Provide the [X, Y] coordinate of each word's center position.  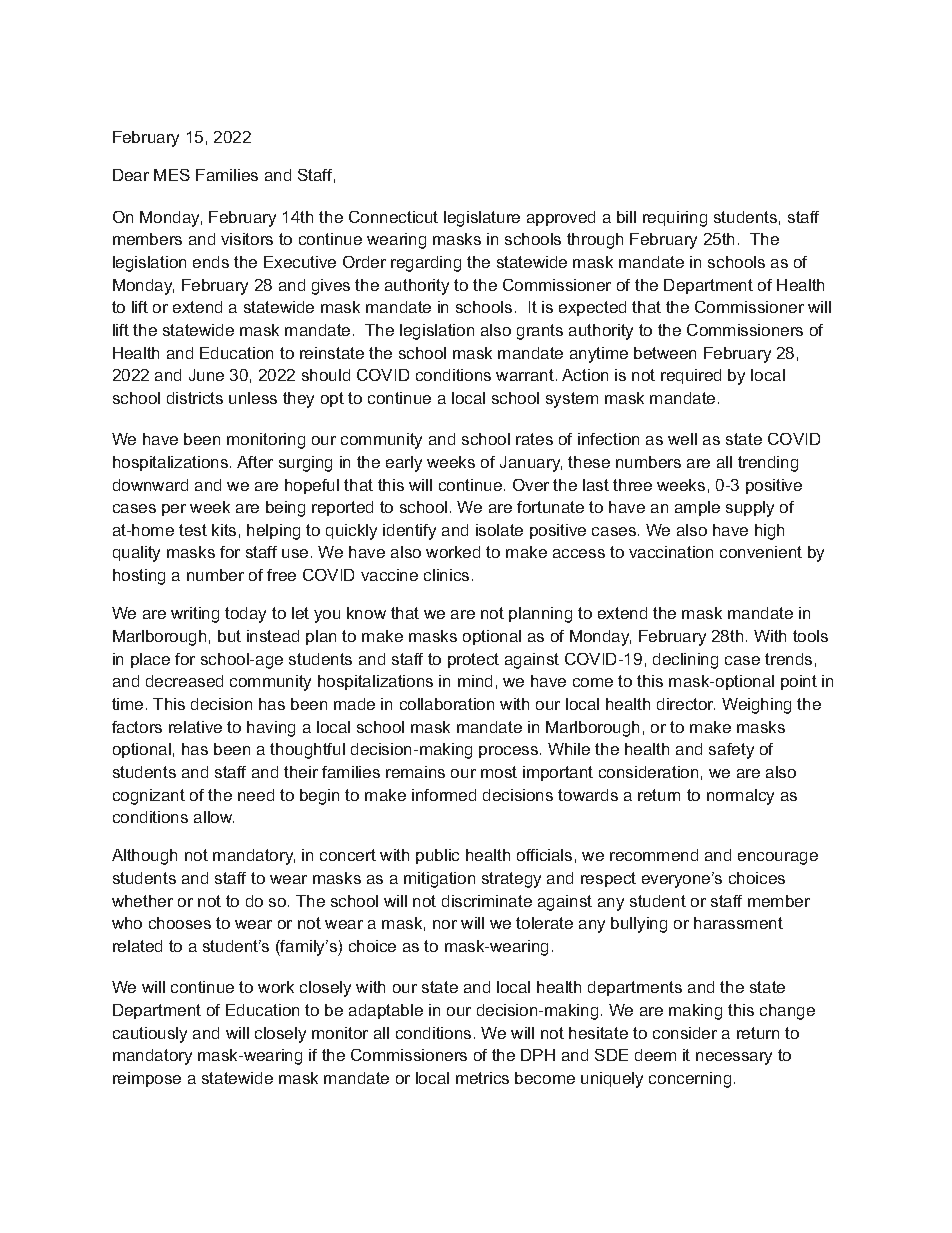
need [256, 795]
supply [750, 509]
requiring [675, 219]
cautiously [150, 1035]
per [174, 510]
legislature [482, 219]
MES [172, 175]
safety [731, 751]
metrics [482, 1078]
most [499, 772]
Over [531, 485]
